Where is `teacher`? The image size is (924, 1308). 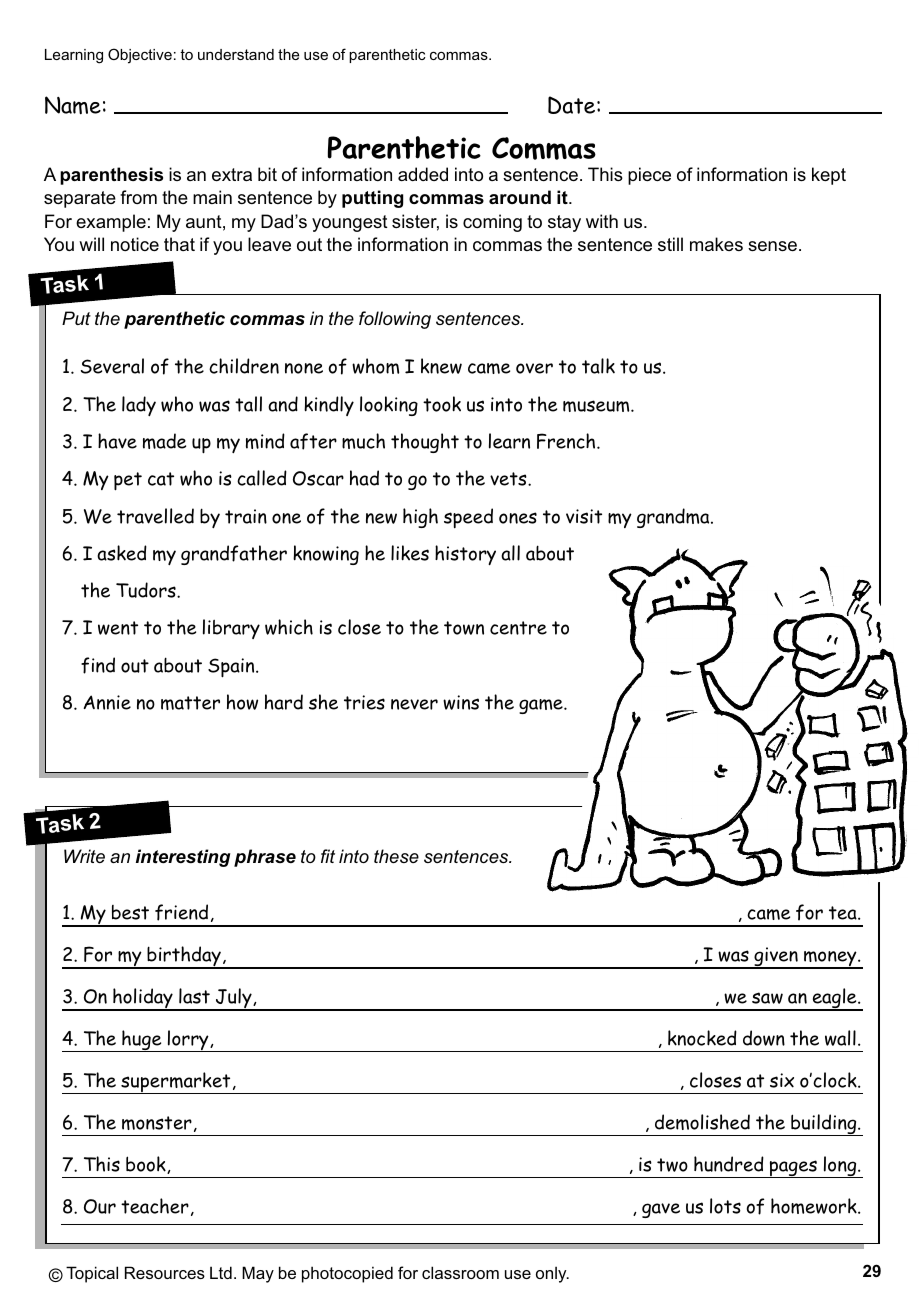
teacher is located at coordinates (155, 1206).
